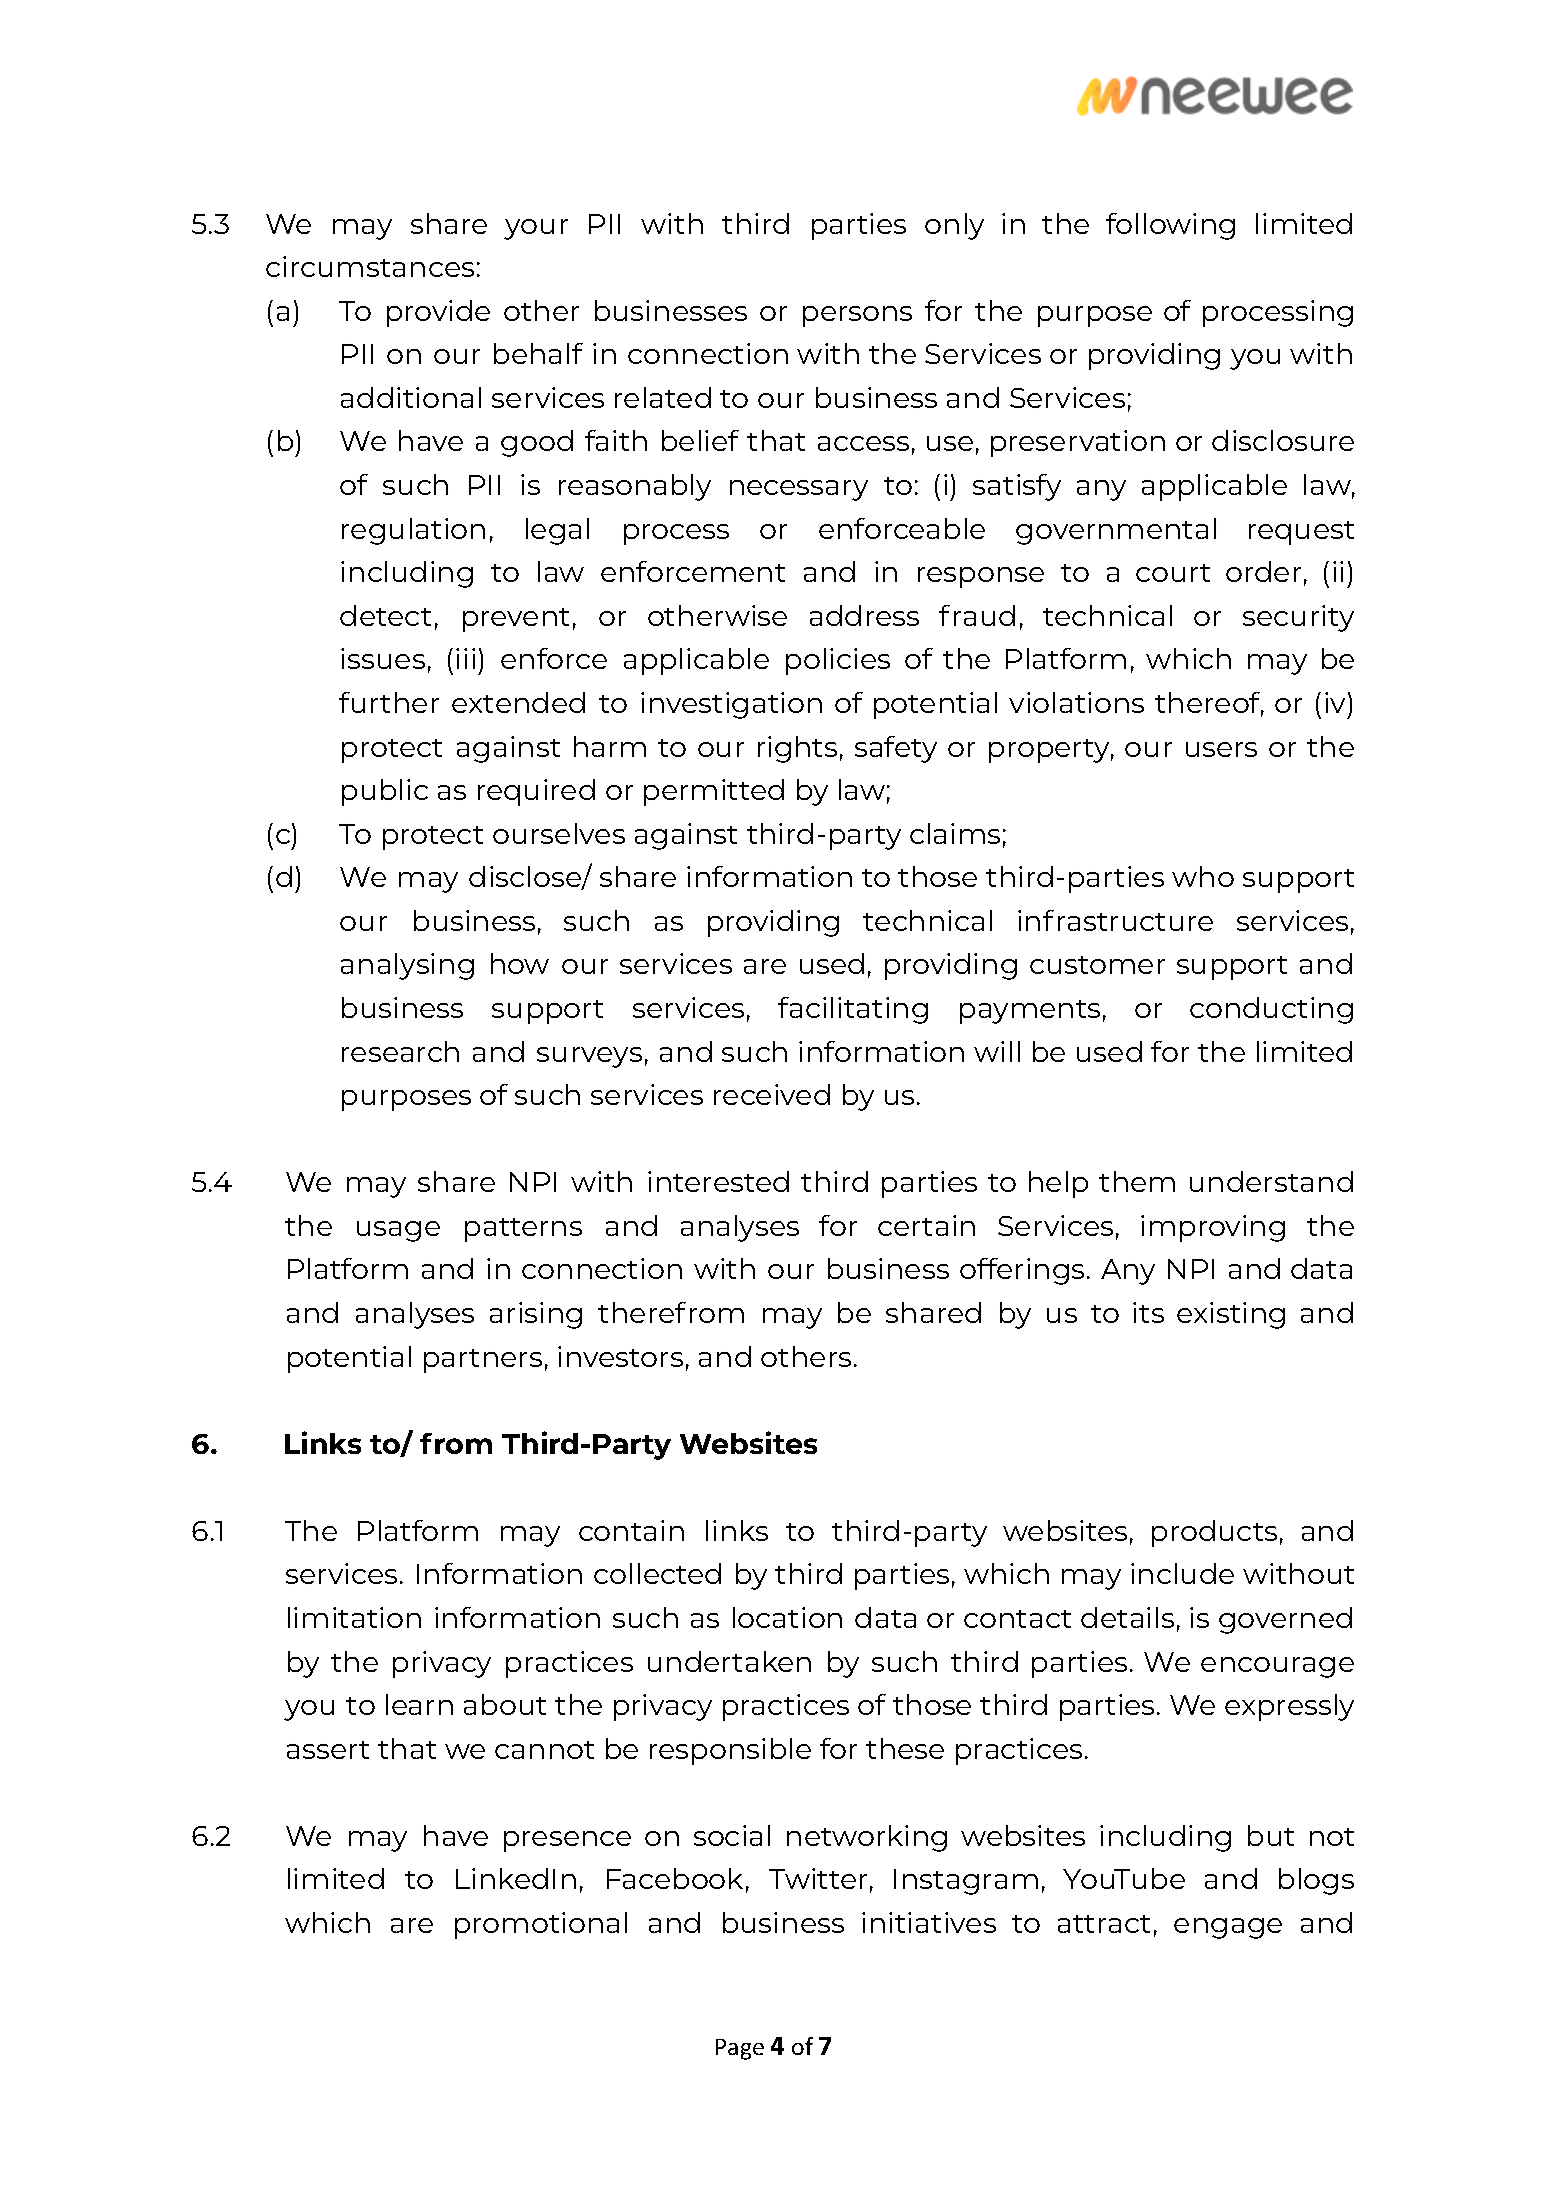 Image resolution: width=1550 pixels, height=2189 pixels. I want to click on promotional, so click(541, 1925).
